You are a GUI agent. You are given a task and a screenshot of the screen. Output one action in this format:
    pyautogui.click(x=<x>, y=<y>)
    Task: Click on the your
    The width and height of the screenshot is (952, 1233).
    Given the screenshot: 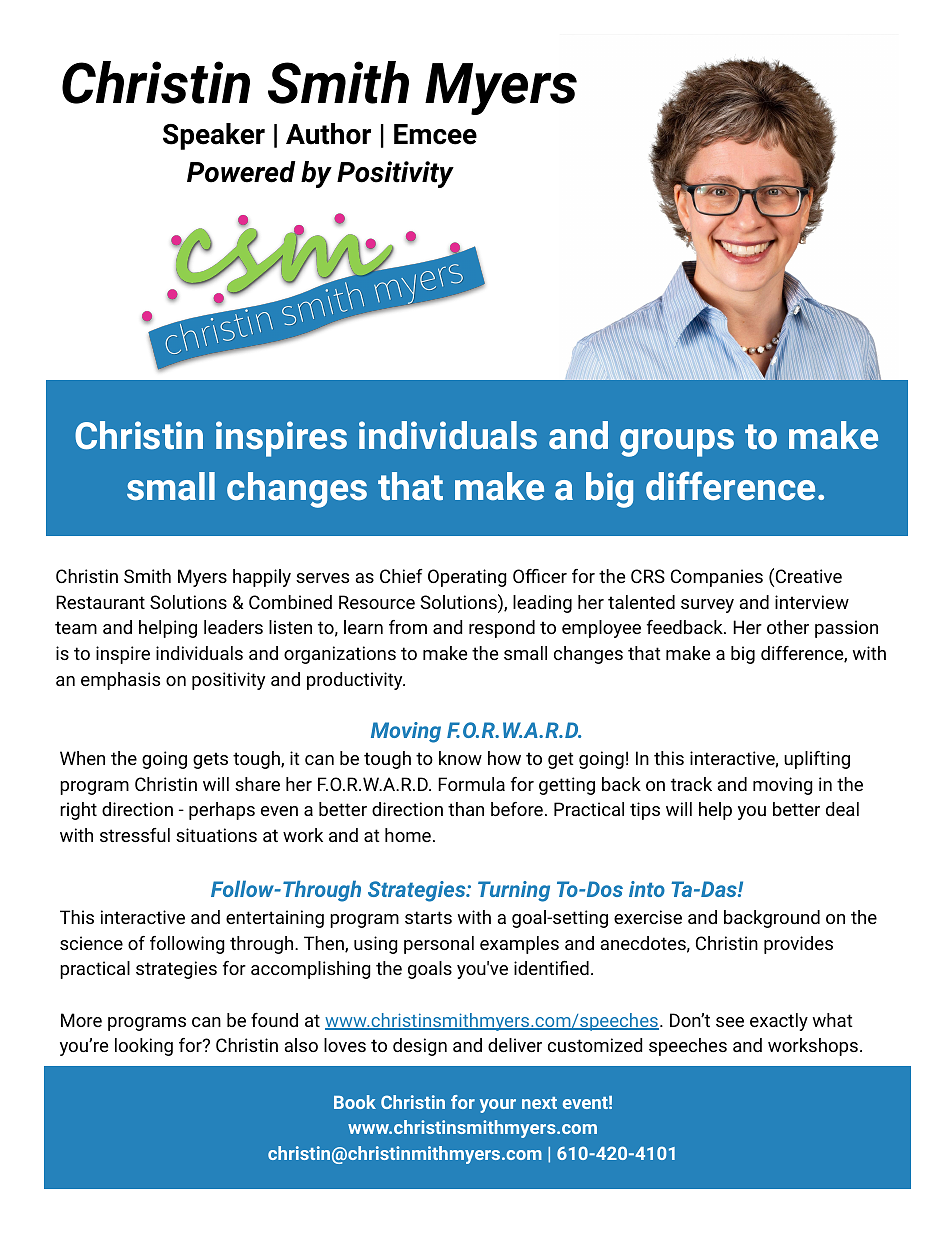 What is the action you would take?
    pyautogui.click(x=498, y=1106)
